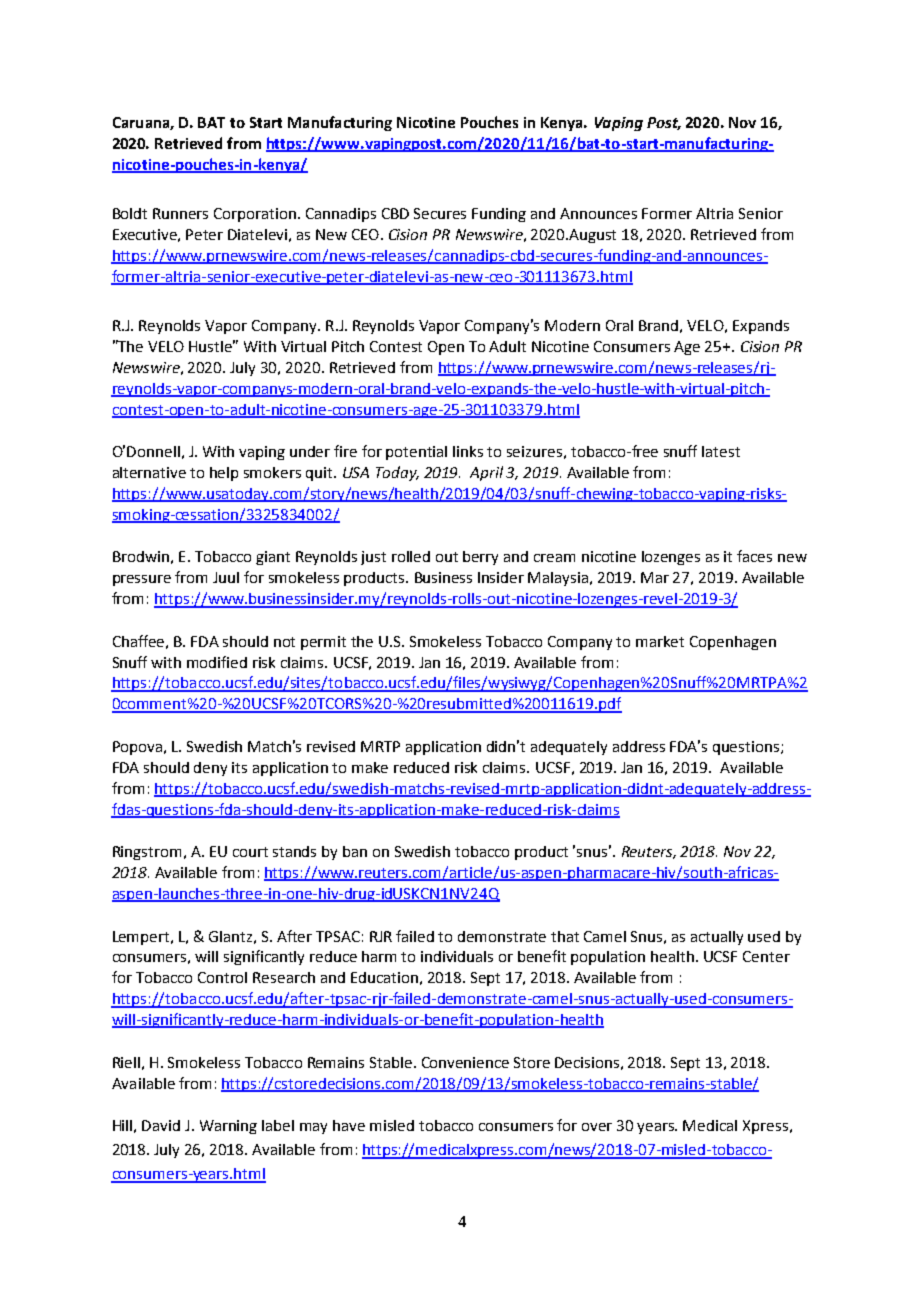 The width and height of the image is (924, 1308). What do you see at coordinates (226, 577) in the image?
I see `Juul` at bounding box center [226, 577].
